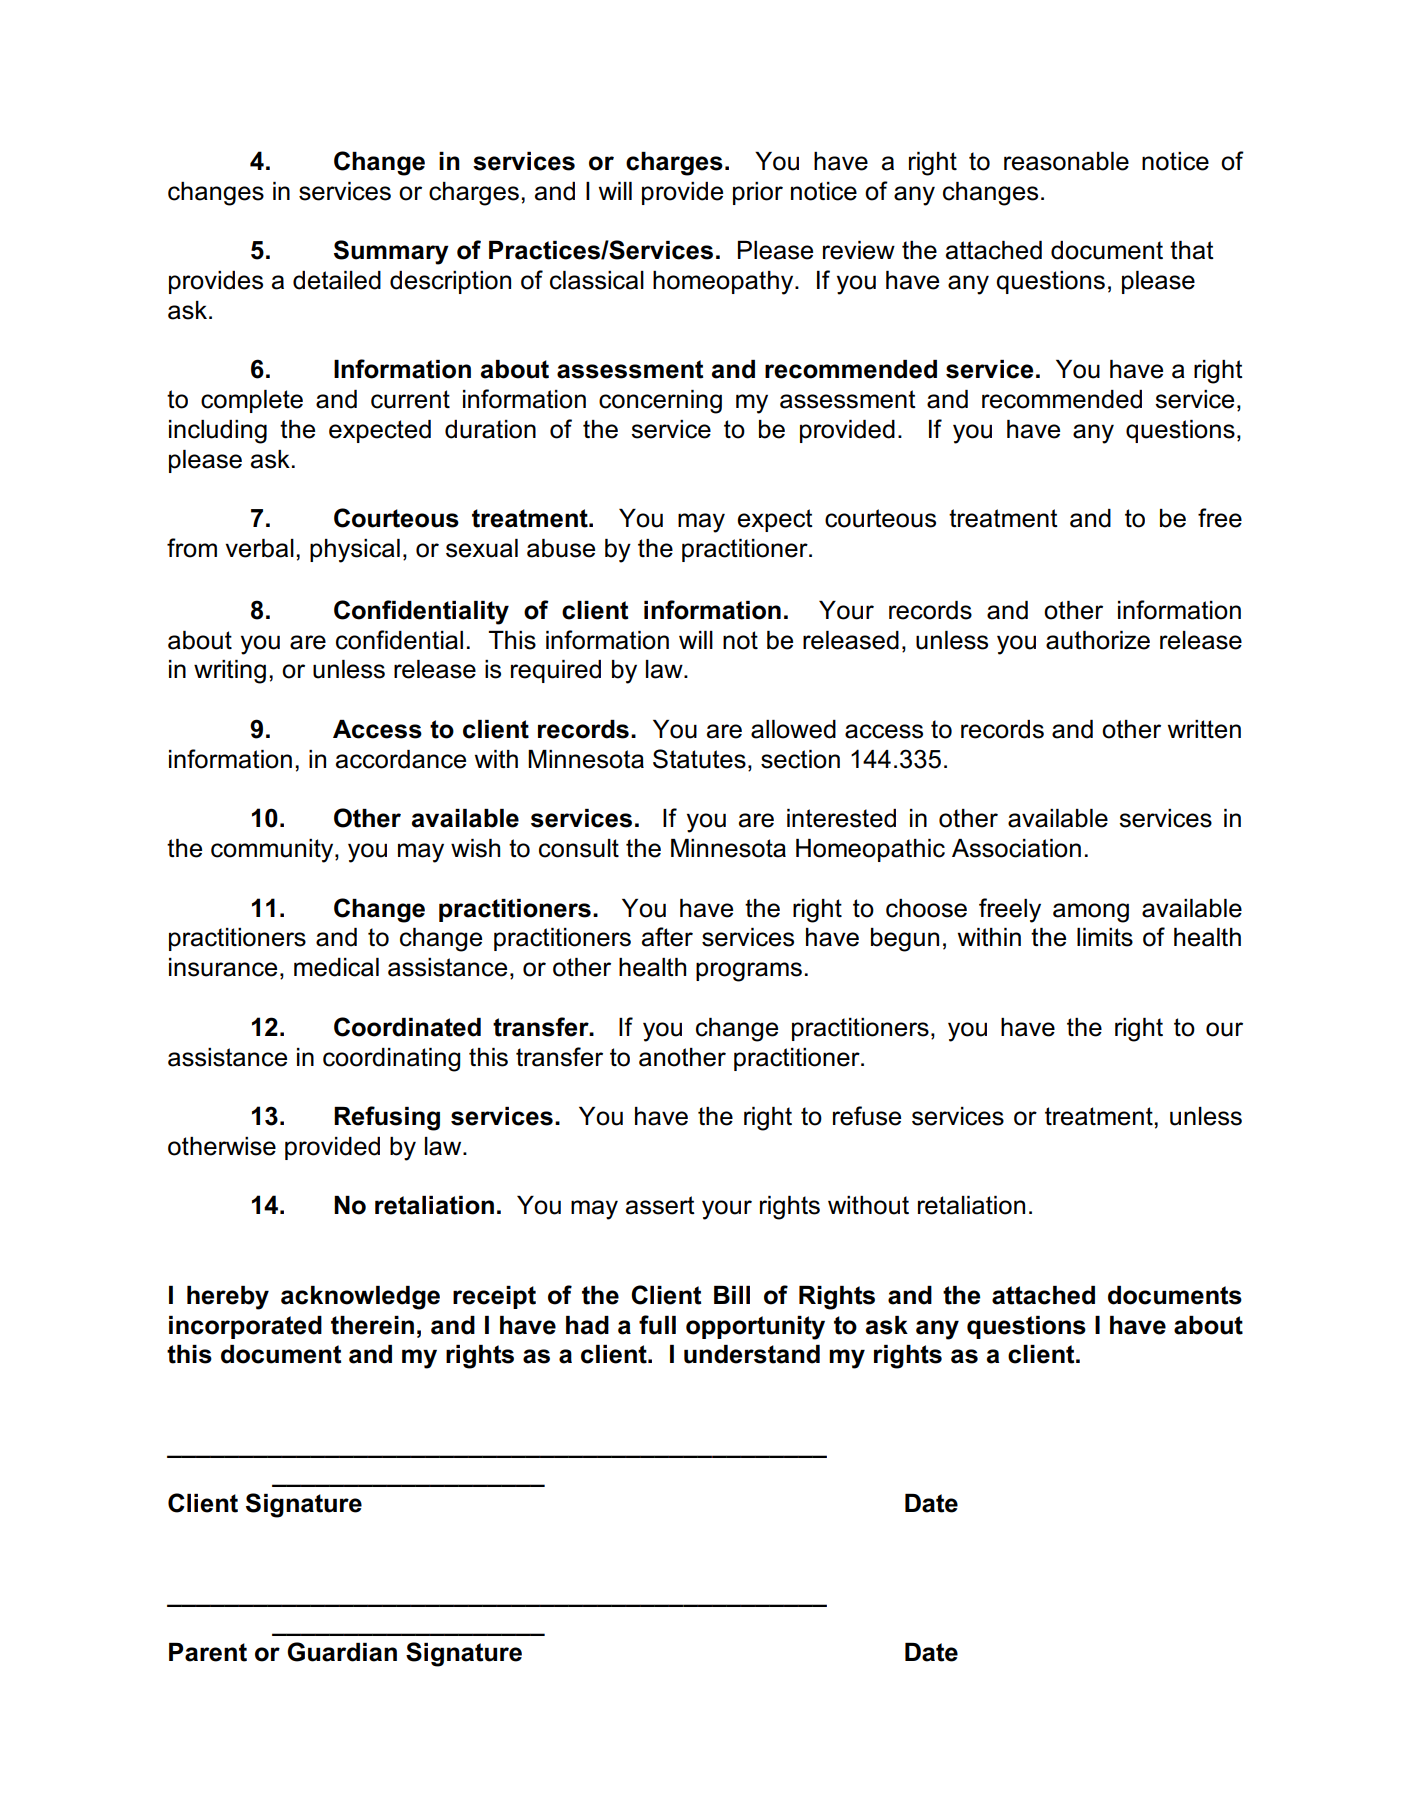 Image resolution: width=1406 pixels, height=1820 pixels. I want to click on Summary, so click(391, 252).
